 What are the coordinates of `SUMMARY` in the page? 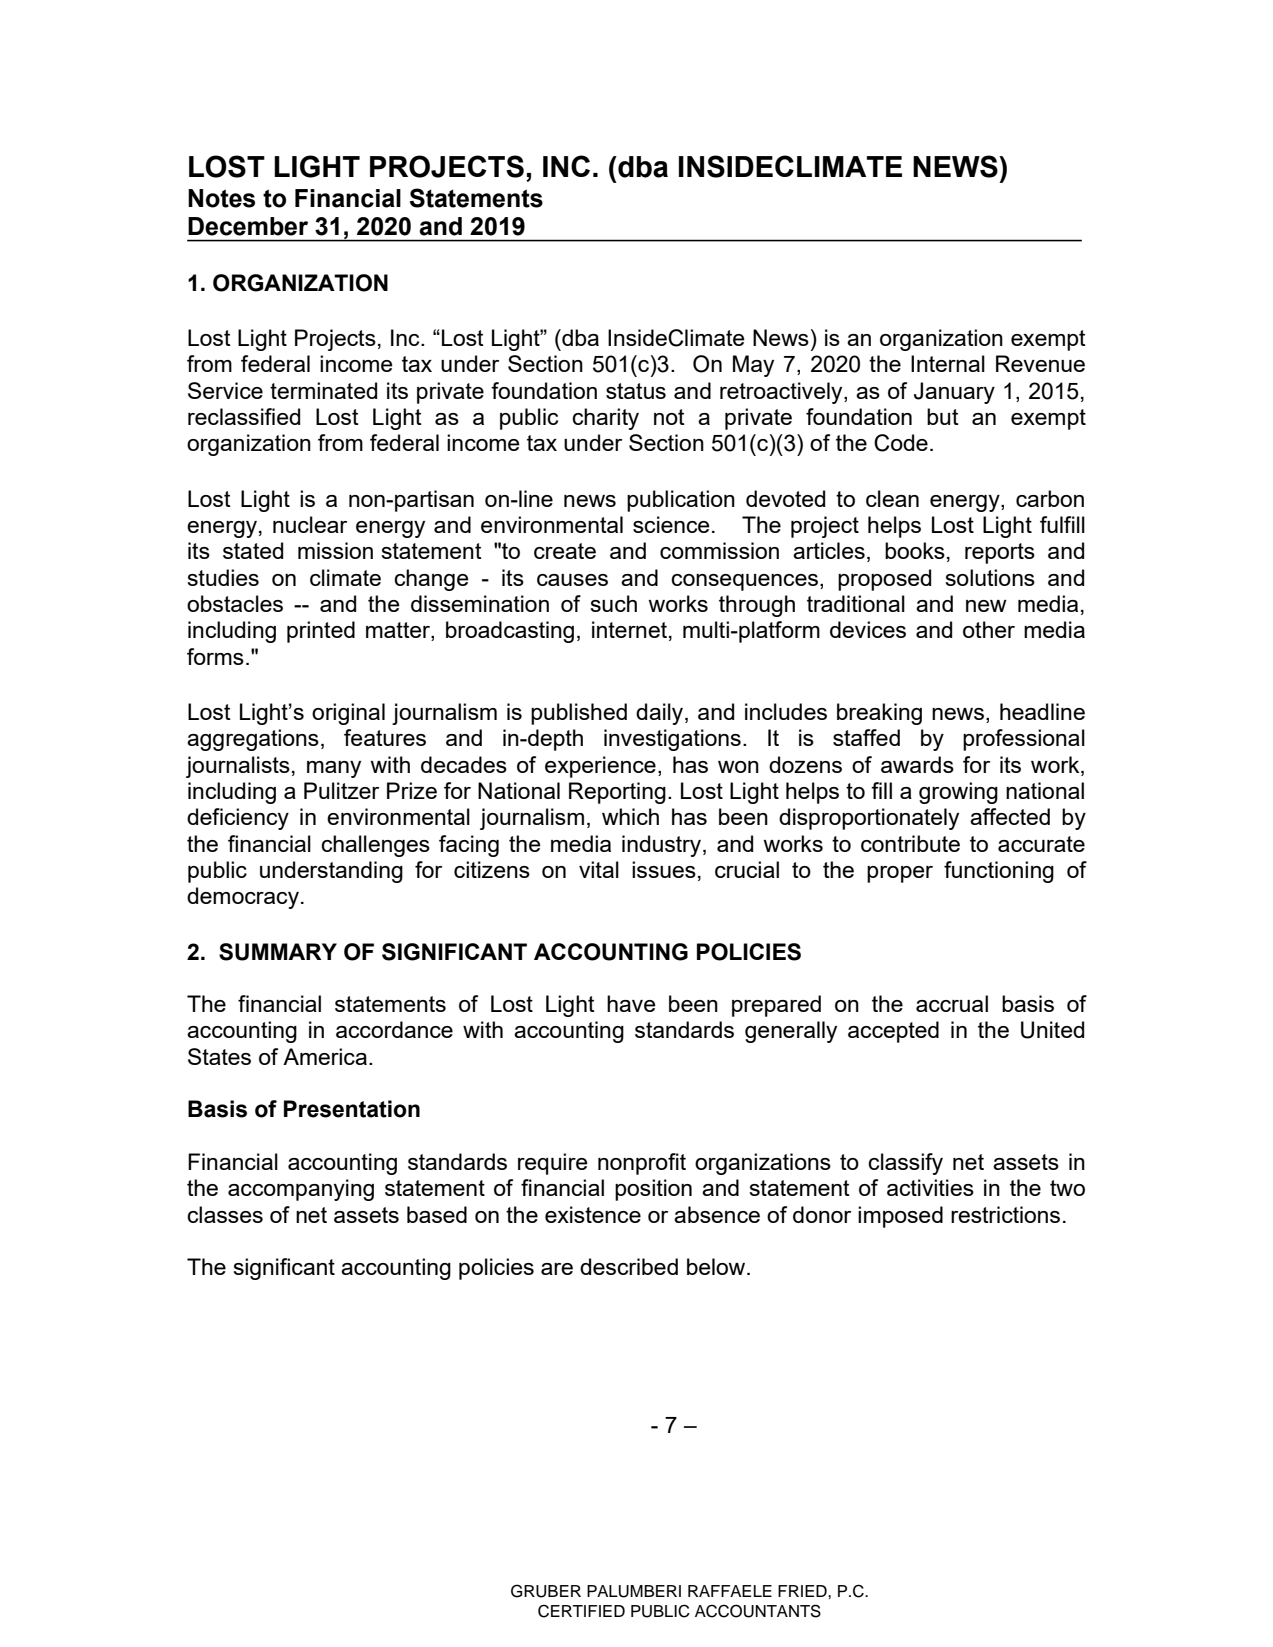 It's located at (278, 952).
